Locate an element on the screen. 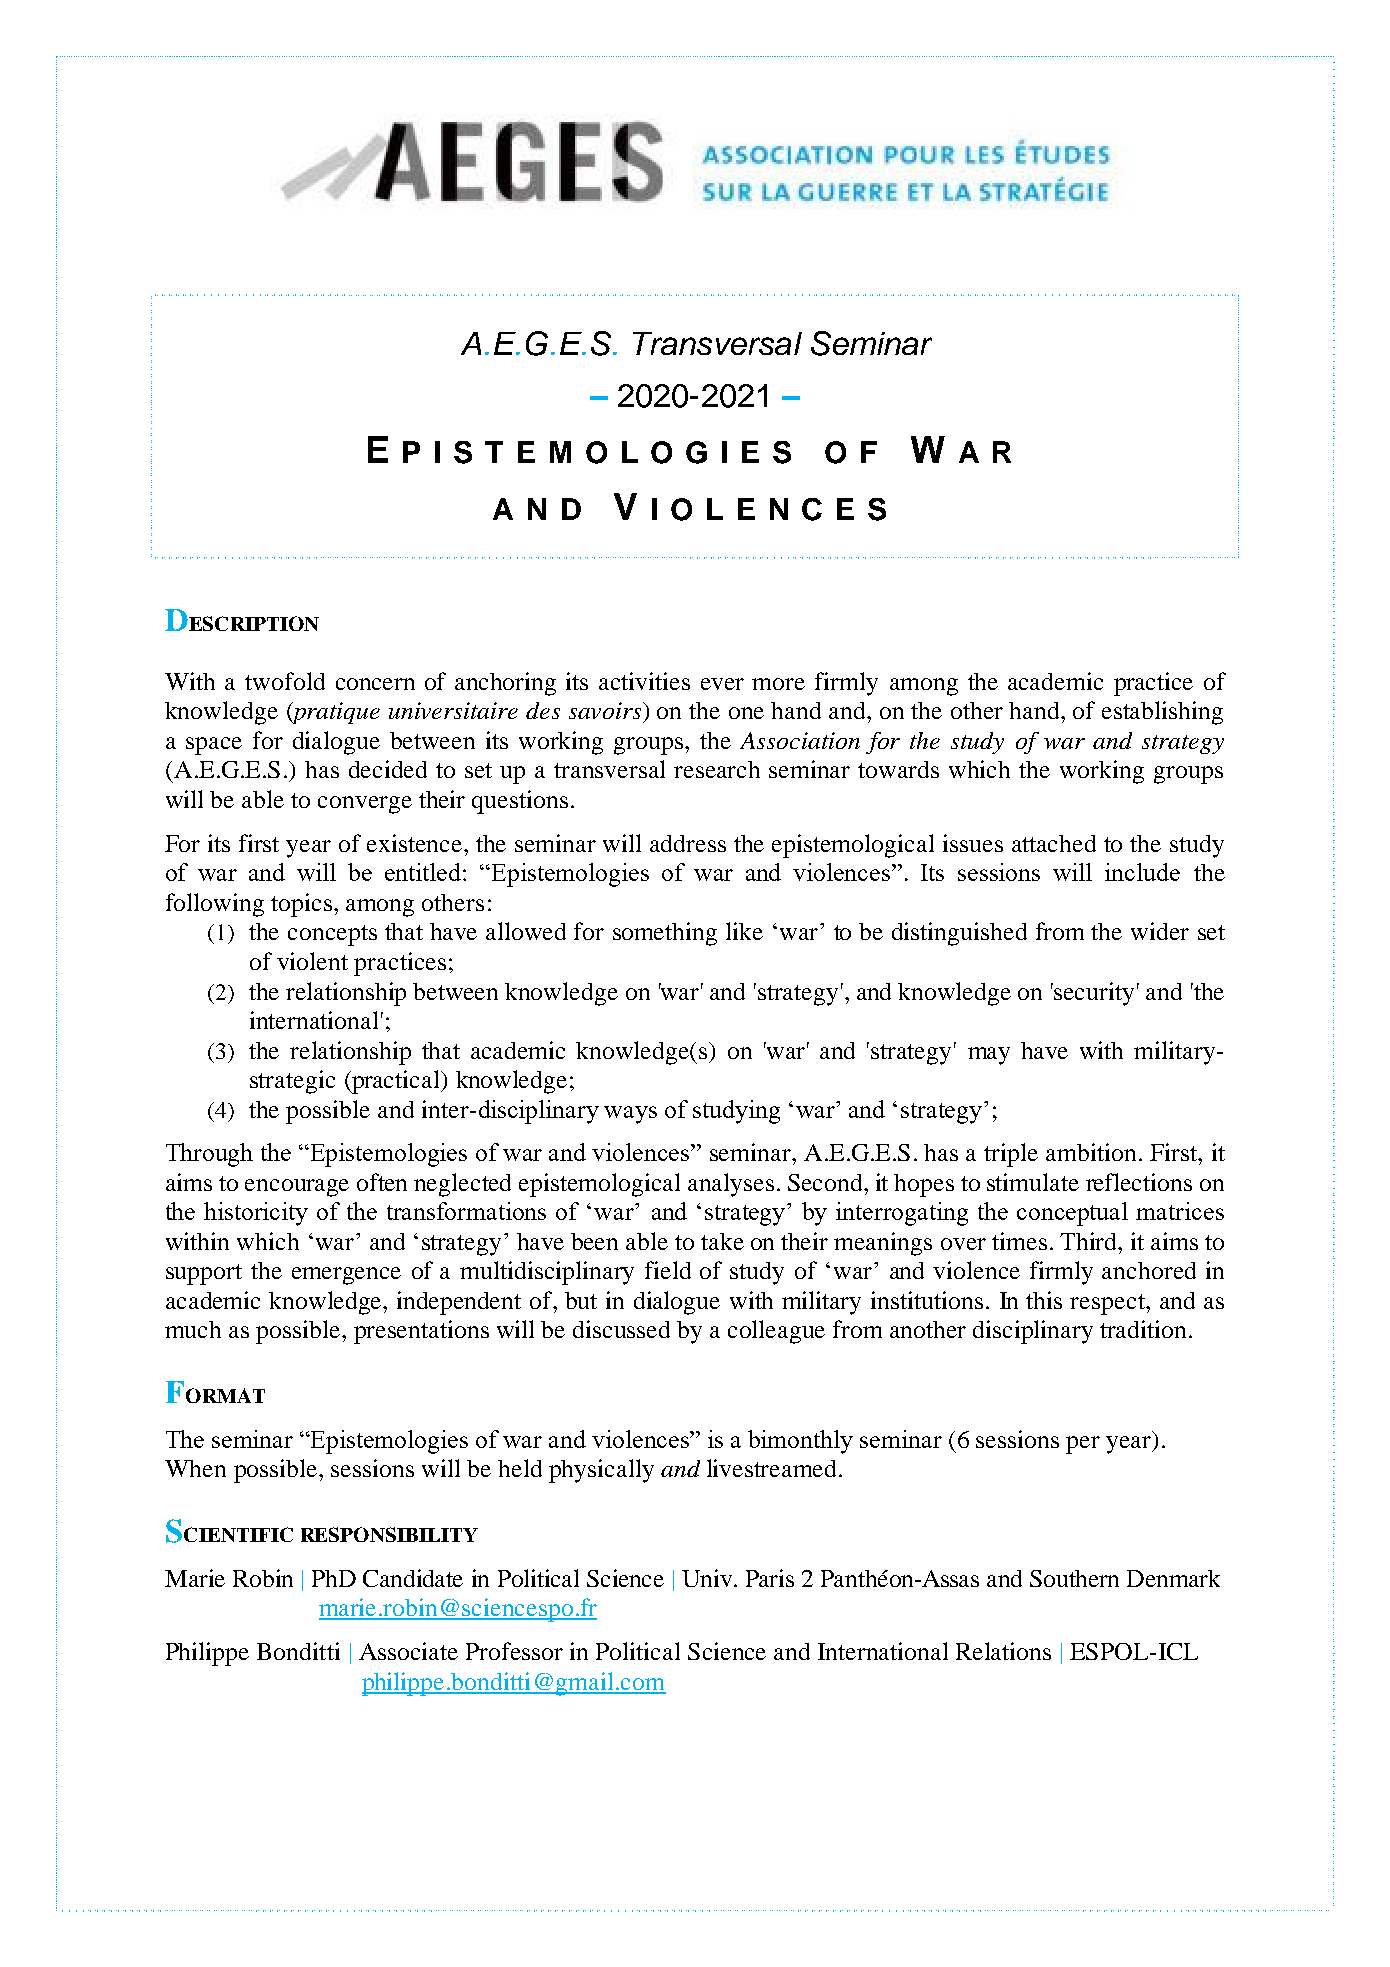 The height and width of the screenshot is (1967, 1390). discussed is located at coordinates (621, 1329).
